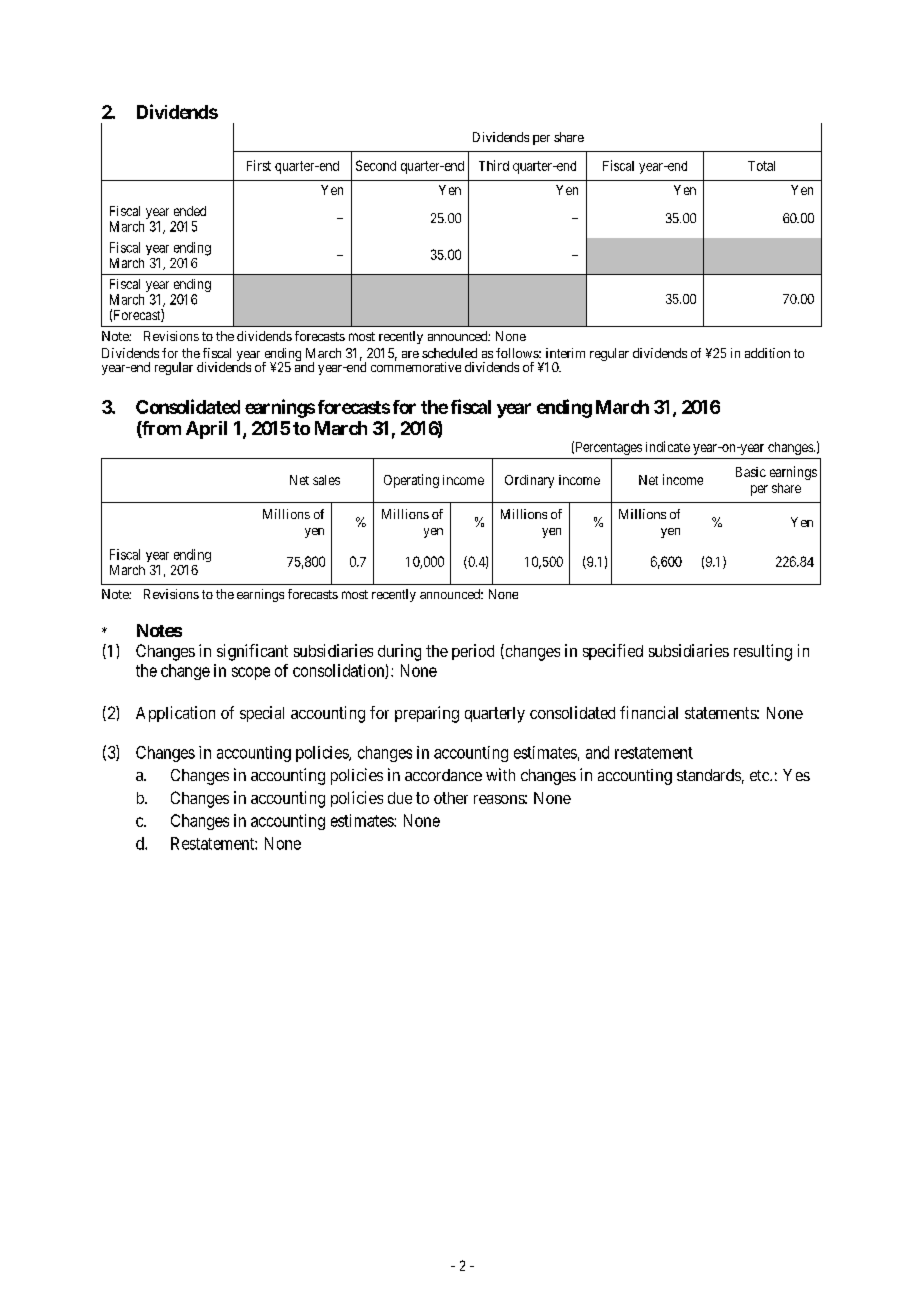  What do you see at coordinates (259, 165) in the screenshot?
I see `First` at bounding box center [259, 165].
